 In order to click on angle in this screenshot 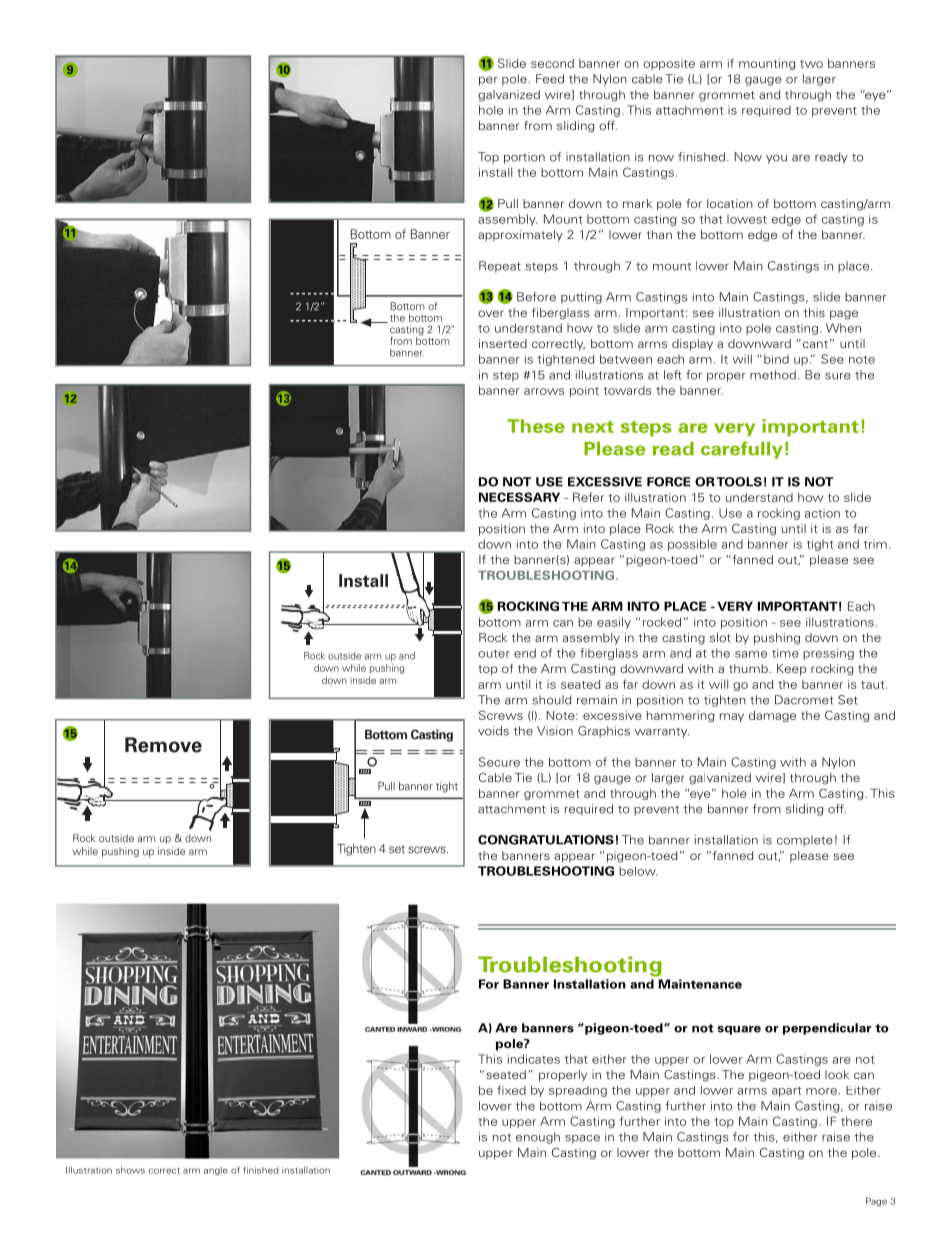, I will do `click(216, 1171)`.
